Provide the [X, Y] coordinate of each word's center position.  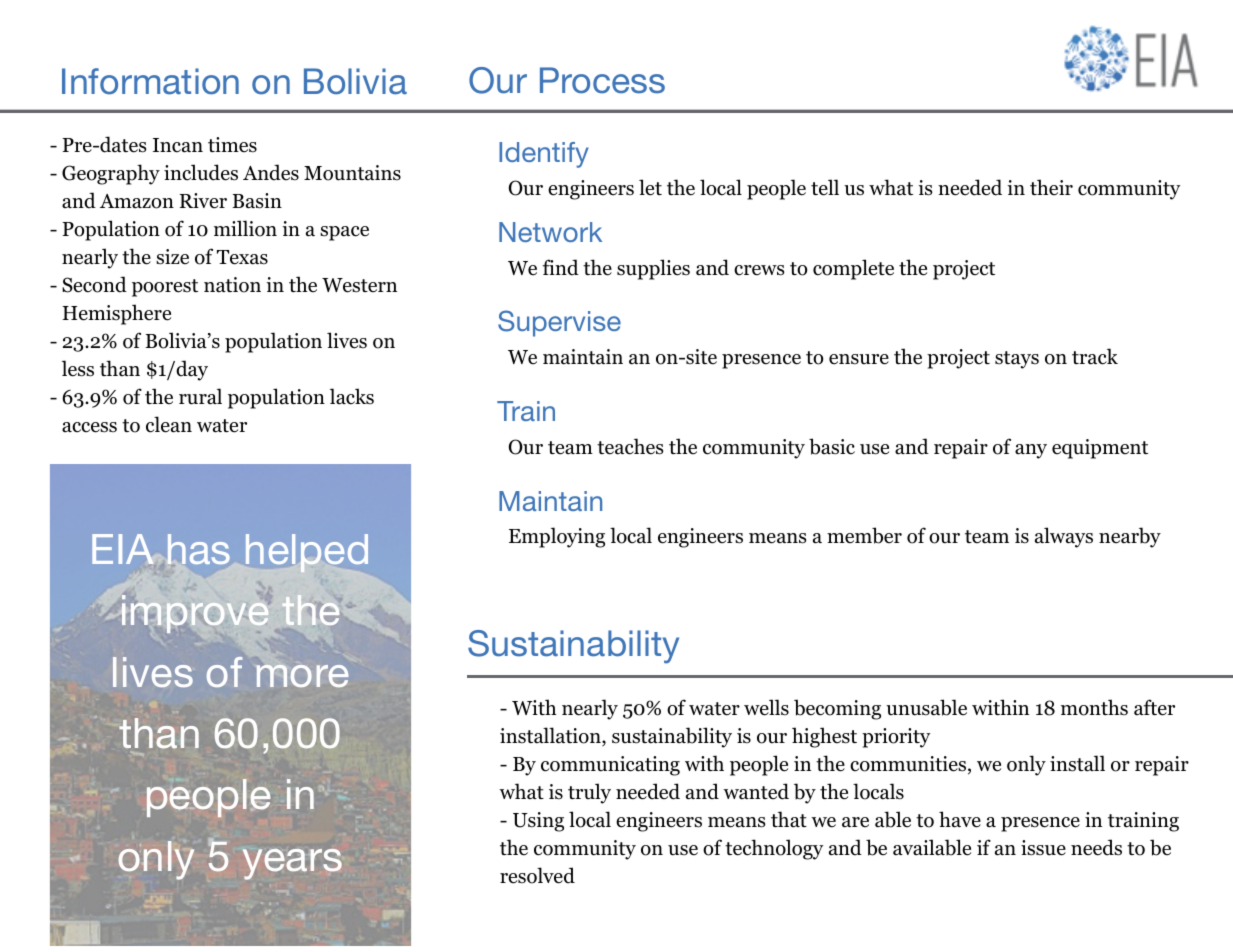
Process [602, 80]
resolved [537, 875]
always [1064, 537]
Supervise [559, 323]
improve [195, 614]
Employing [557, 537]
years [292, 864]
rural [200, 396]
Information [150, 81]
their [1051, 187]
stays [1017, 360]
